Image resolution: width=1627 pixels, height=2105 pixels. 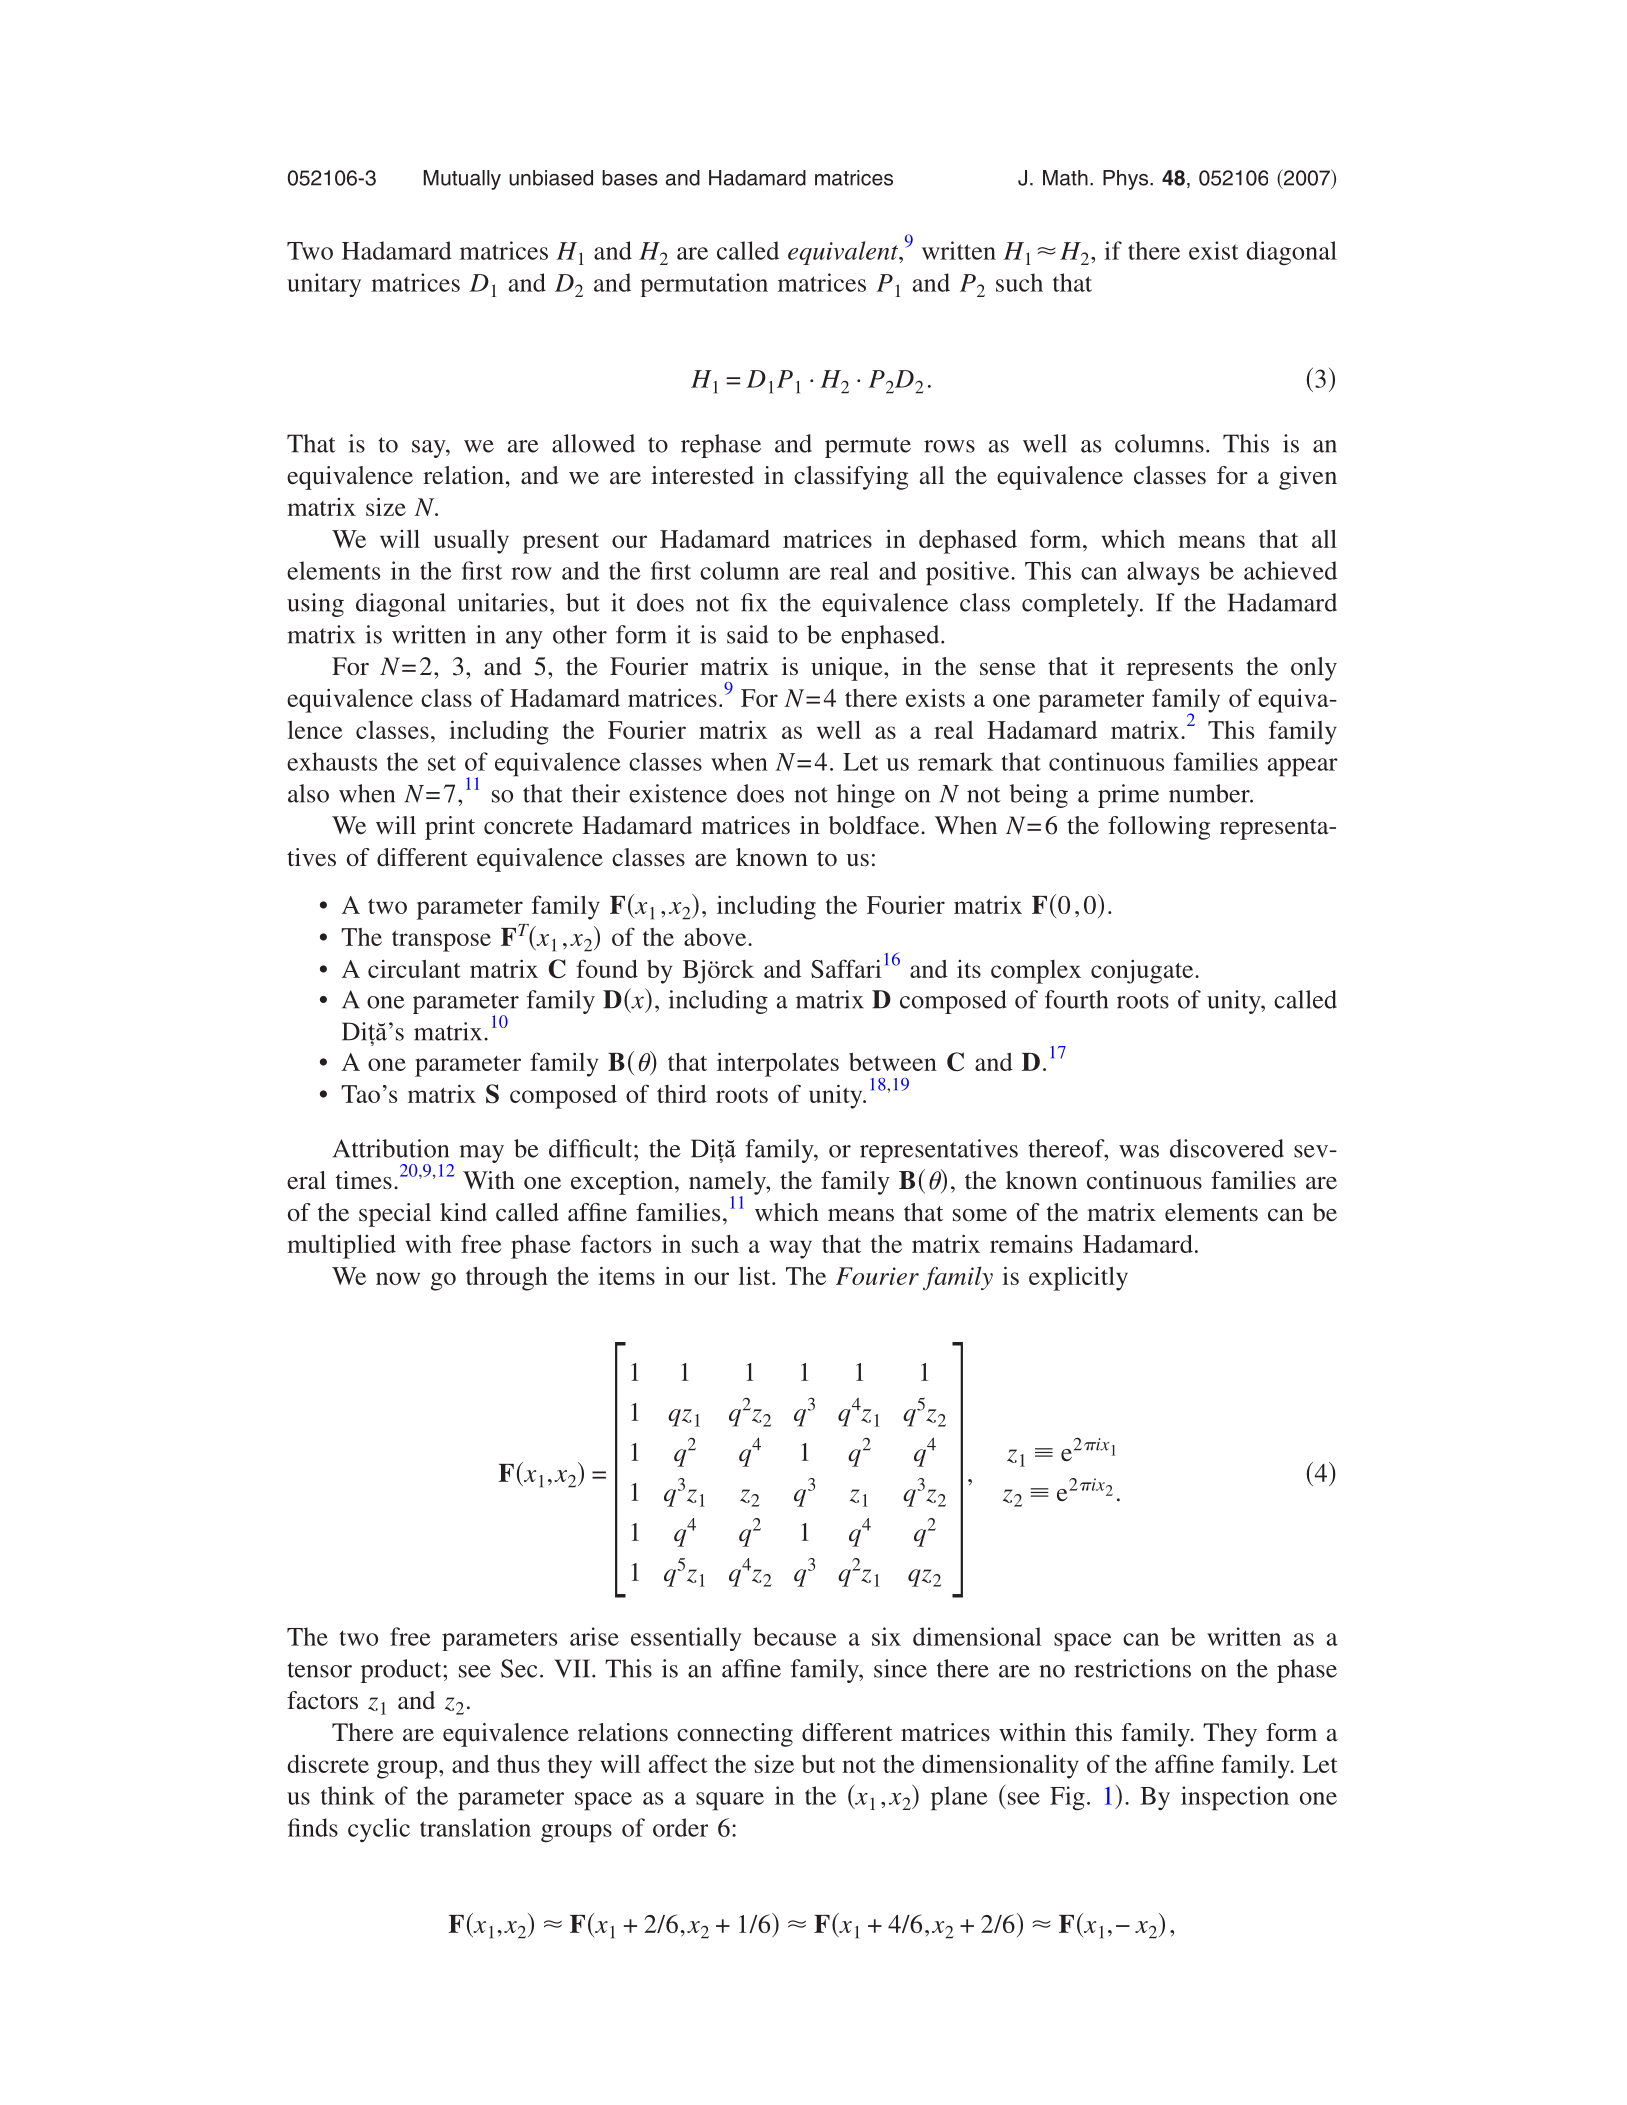 What do you see at coordinates (1227, 1148) in the page?
I see `discovered` at bounding box center [1227, 1148].
